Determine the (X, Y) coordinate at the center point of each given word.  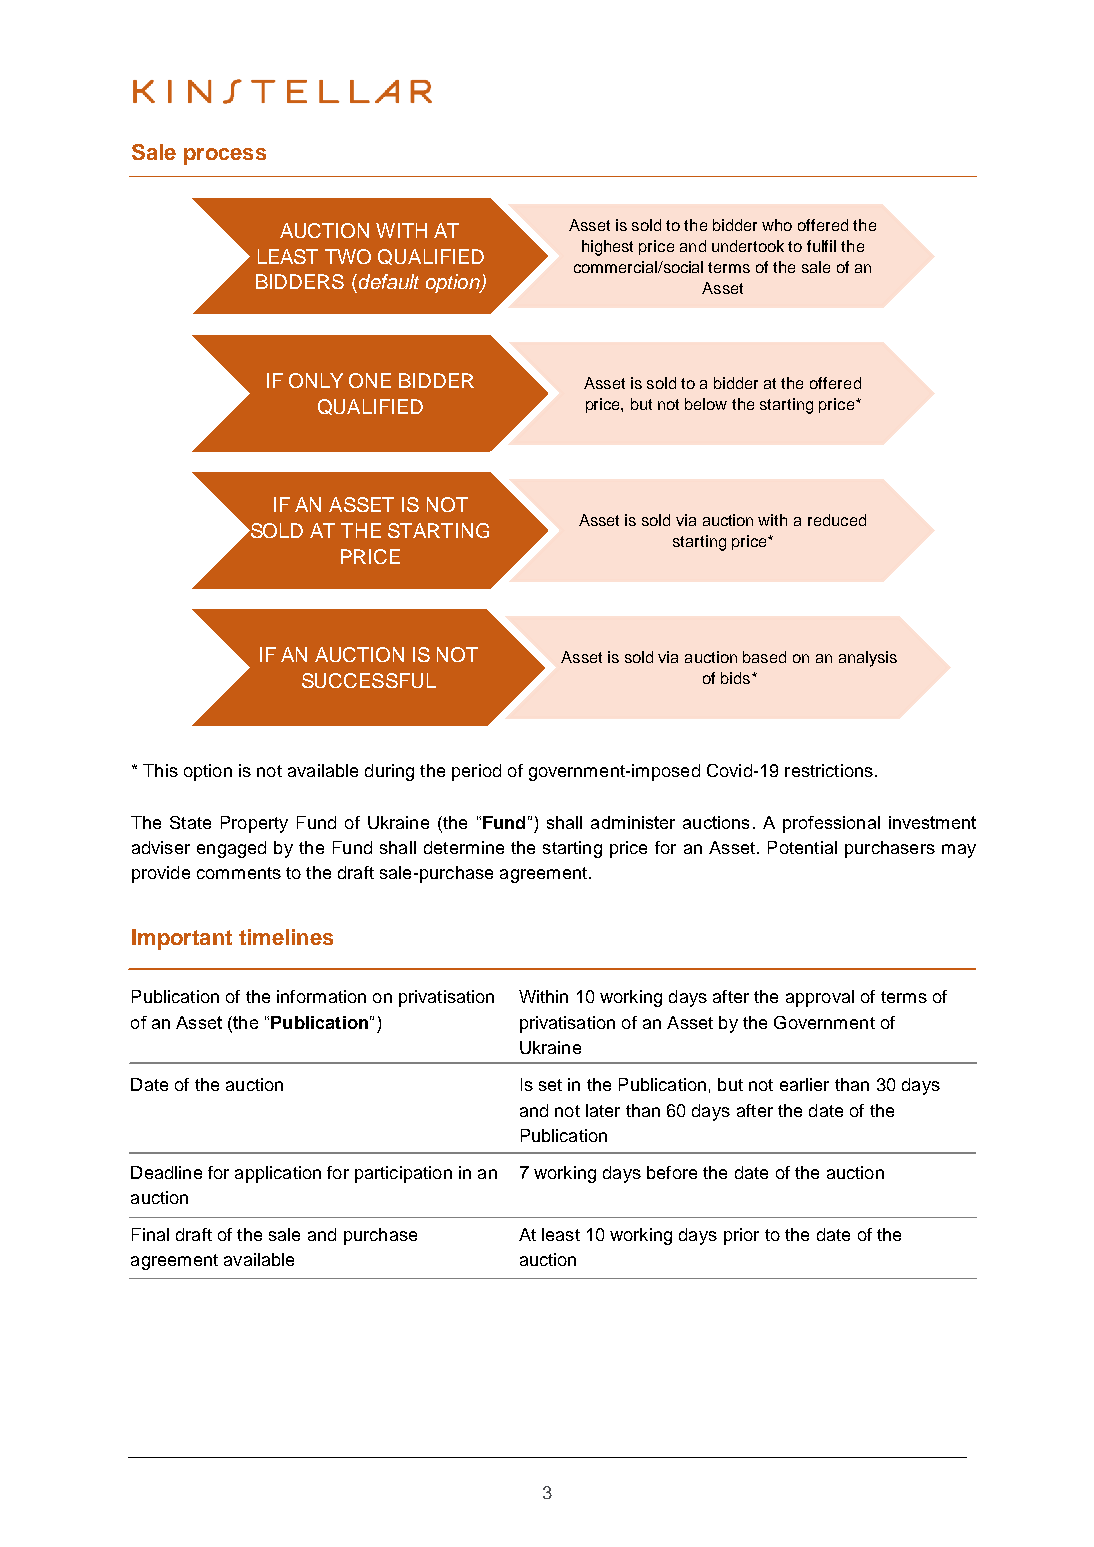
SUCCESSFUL (369, 680)
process (225, 156)
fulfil (821, 246)
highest (607, 248)
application (278, 1174)
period (476, 772)
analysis (868, 659)
